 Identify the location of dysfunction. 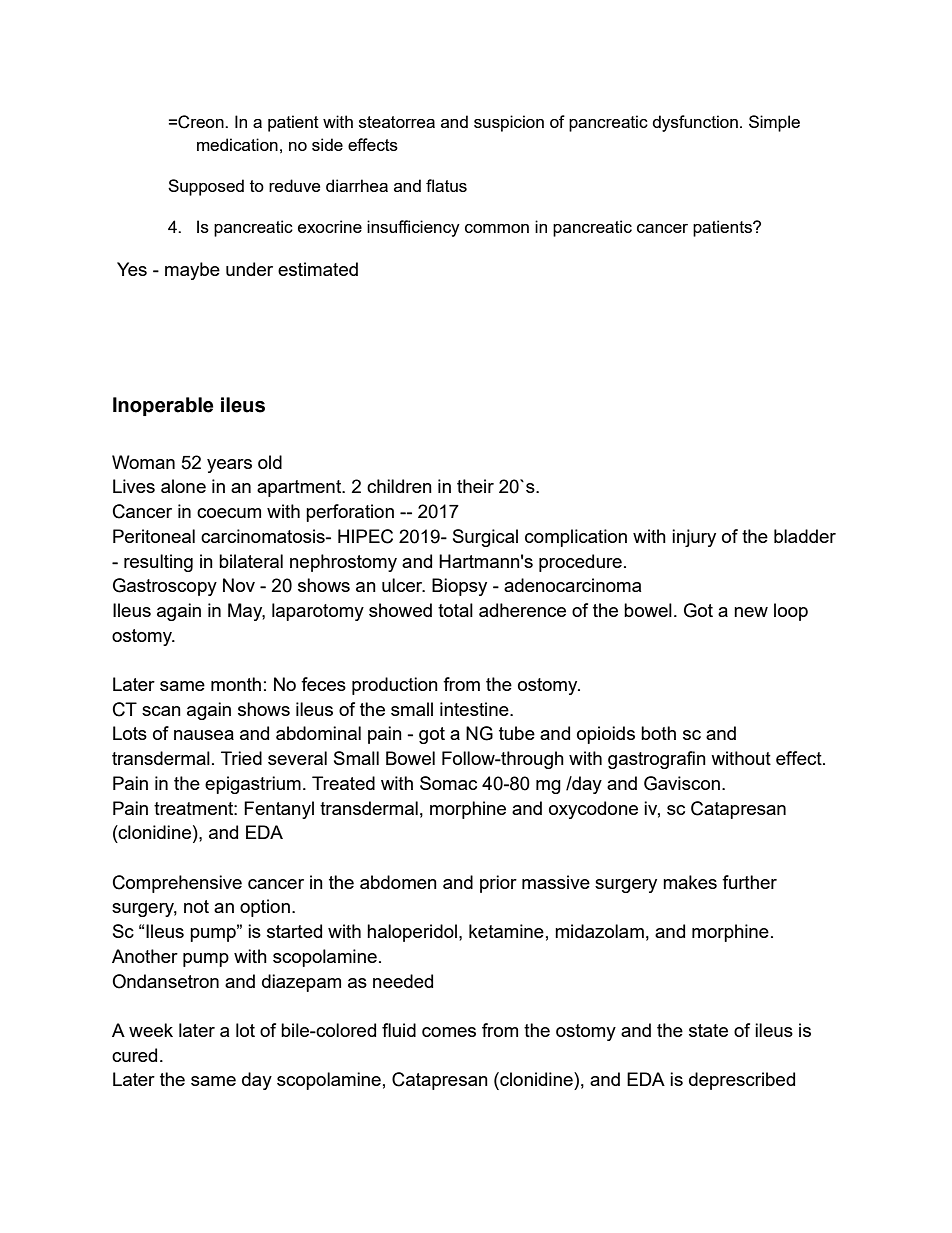
(695, 123).
